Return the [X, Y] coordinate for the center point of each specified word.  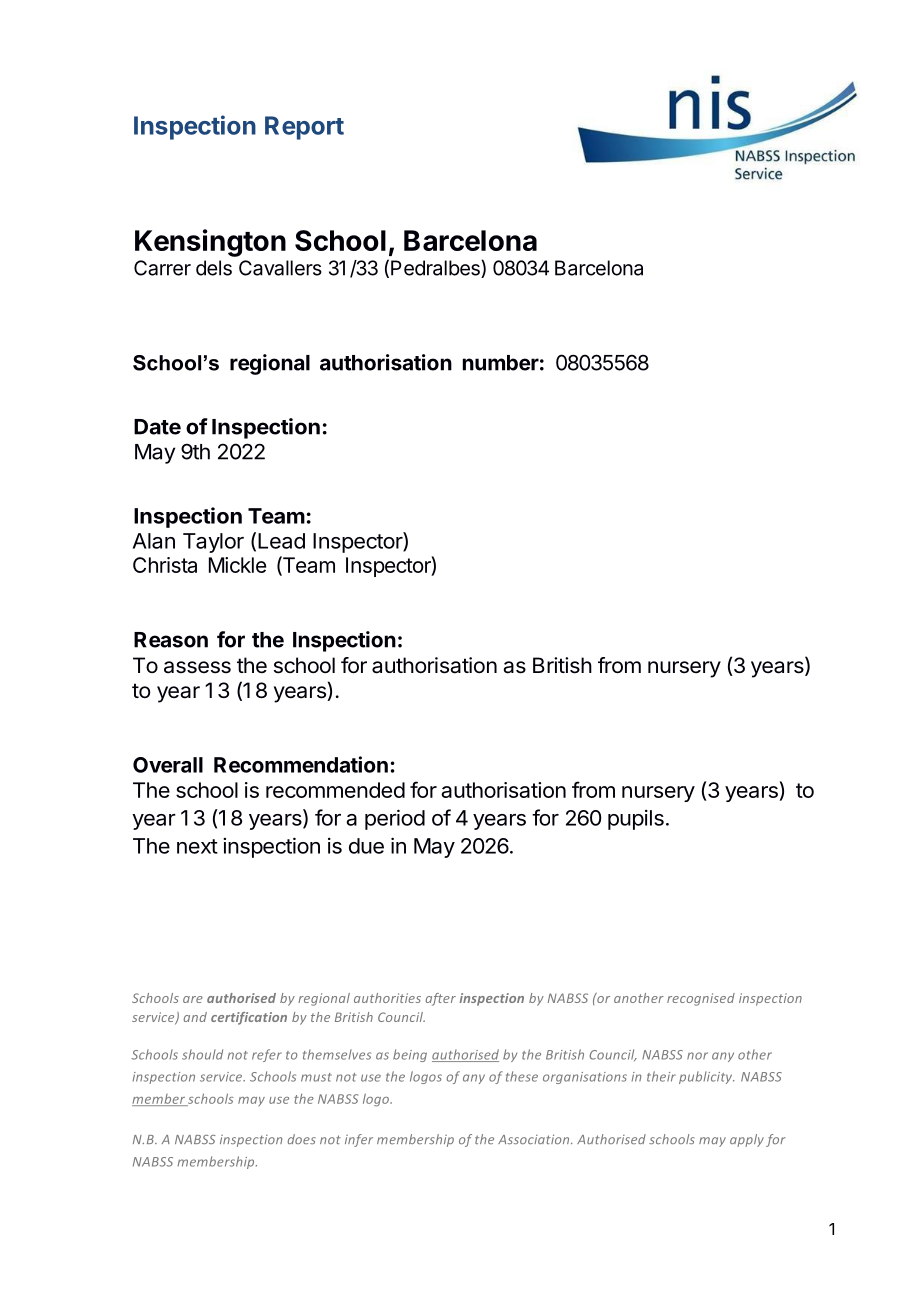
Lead [281, 541]
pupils [636, 820]
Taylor [213, 543]
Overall [168, 765]
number [501, 363]
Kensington [210, 243]
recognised [701, 999]
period [395, 819]
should [202, 1054]
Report [304, 128]
